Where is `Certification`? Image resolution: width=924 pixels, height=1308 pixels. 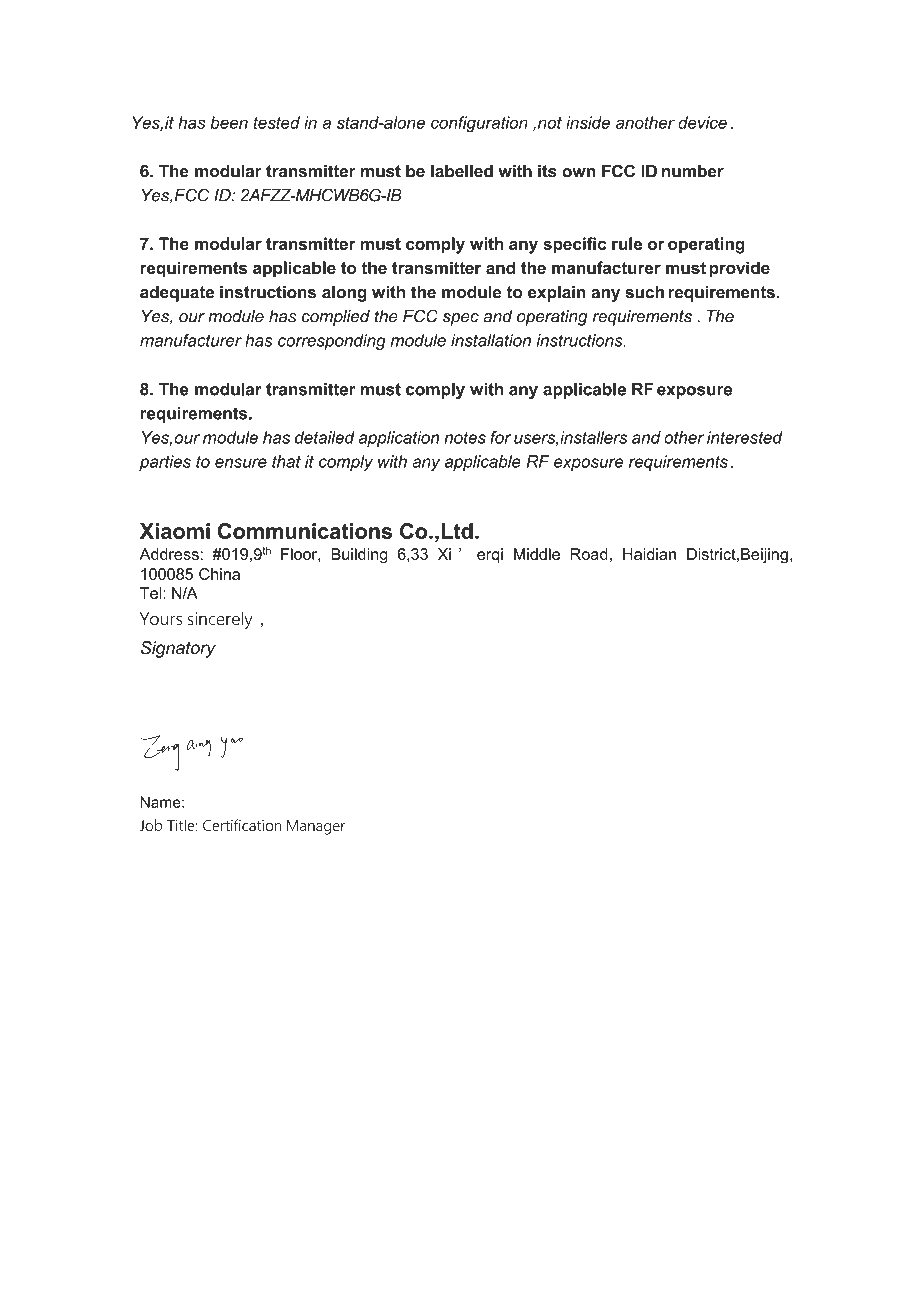 Certification is located at coordinates (242, 825).
